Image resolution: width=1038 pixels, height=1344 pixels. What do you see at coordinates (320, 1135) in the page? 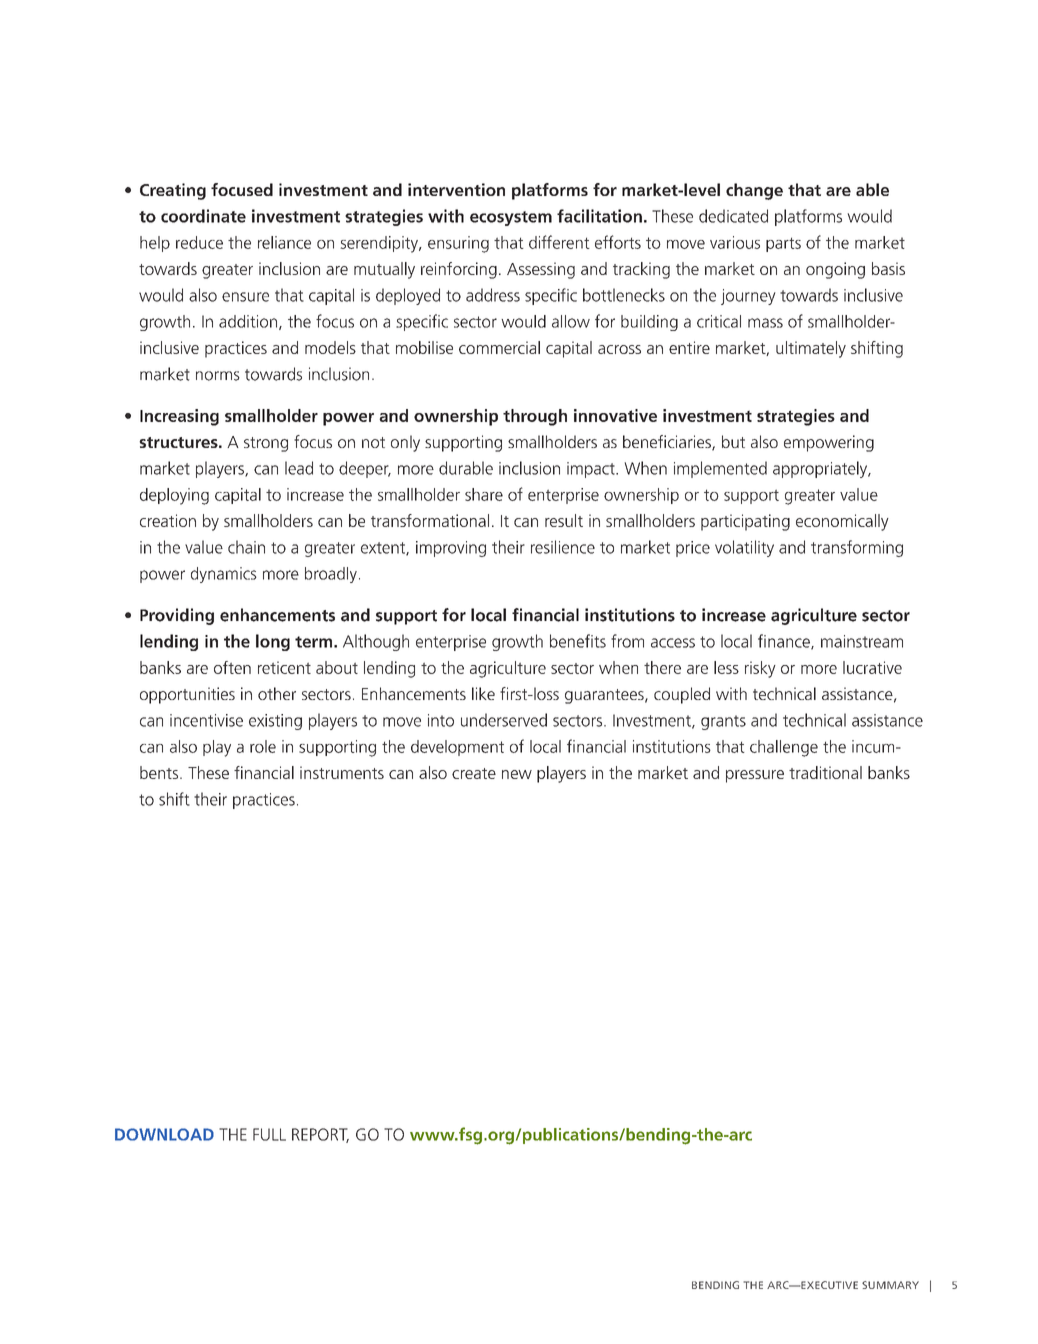
I see `REPORT` at bounding box center [320, 1135].
